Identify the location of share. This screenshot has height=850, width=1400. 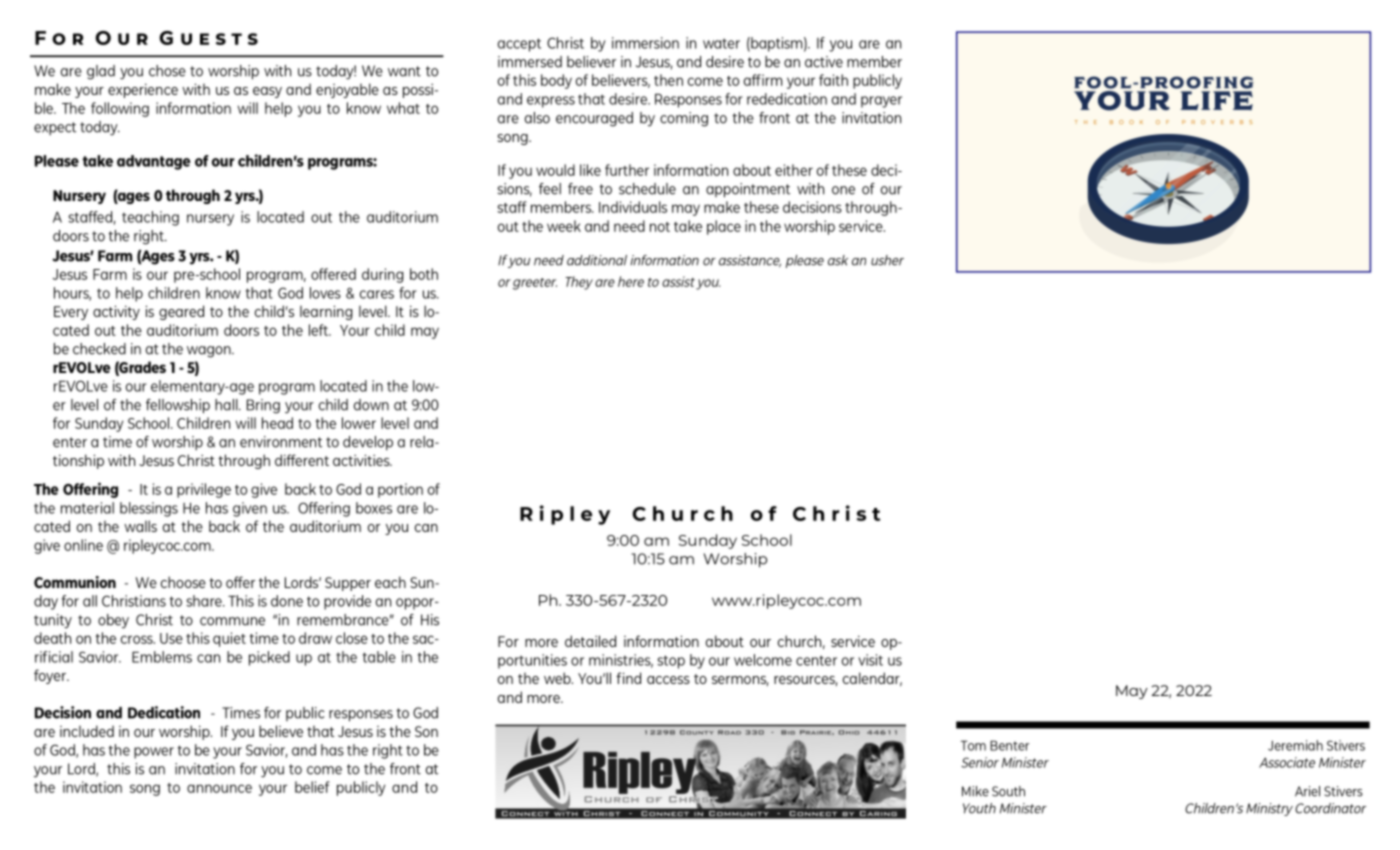
(205, 601).
